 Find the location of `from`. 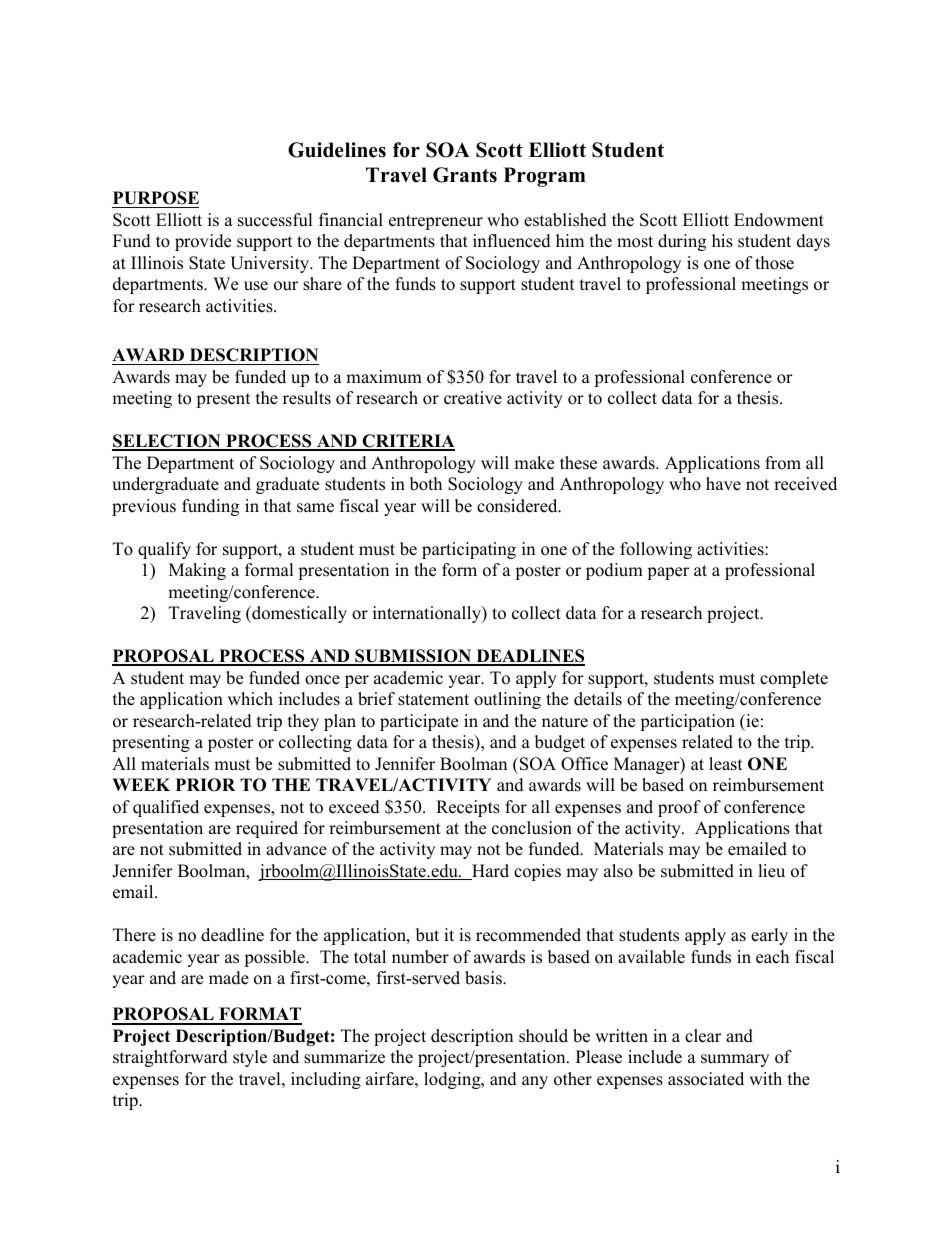

from is located at coordinates (783, 463).
